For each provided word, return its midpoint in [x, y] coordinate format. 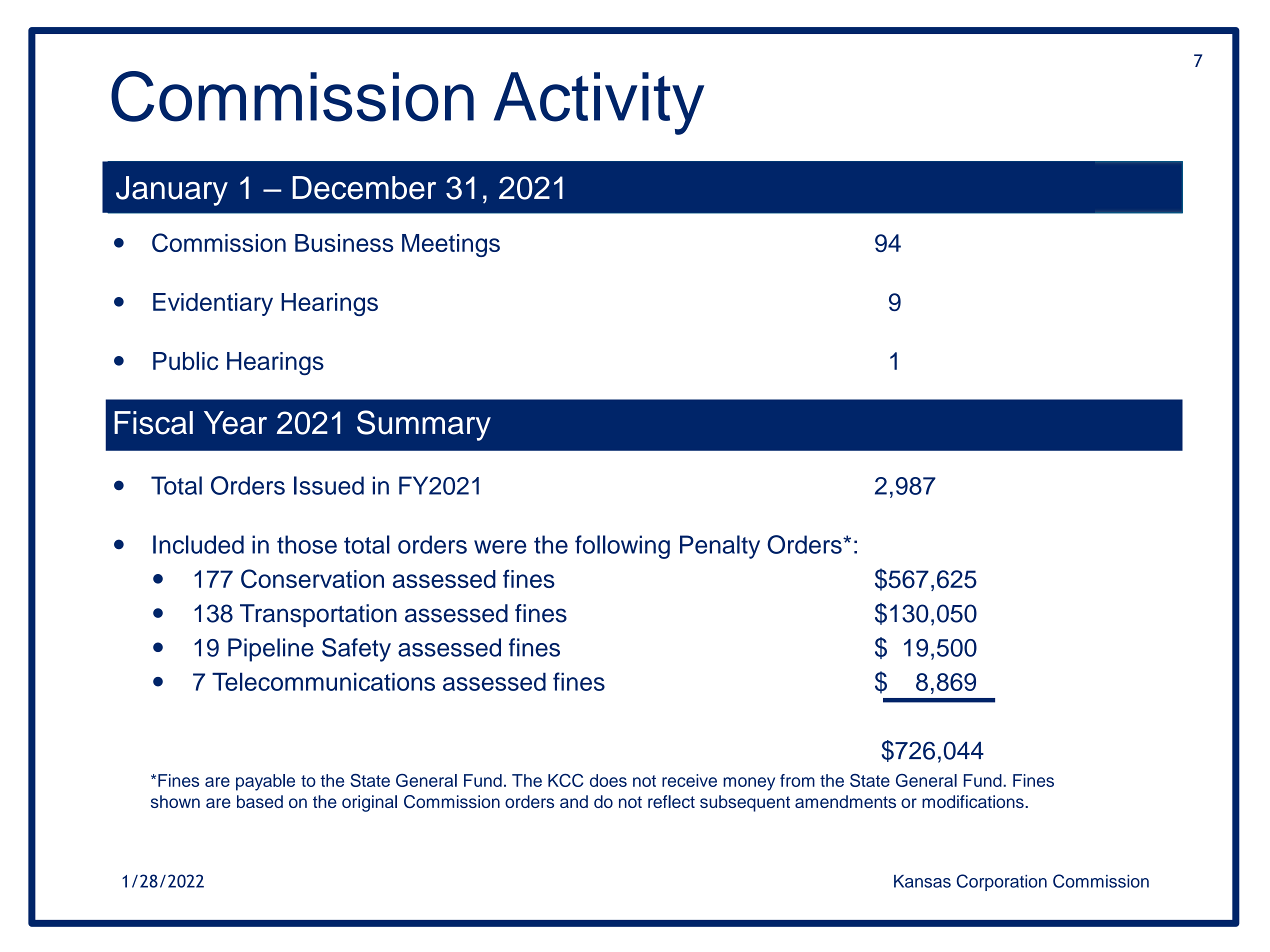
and [574, 801]
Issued [329, 485]
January [172, 191]
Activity [599, 103]
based [260, 801]
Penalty [720, 547]
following [622, 547]
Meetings [451, 245]
